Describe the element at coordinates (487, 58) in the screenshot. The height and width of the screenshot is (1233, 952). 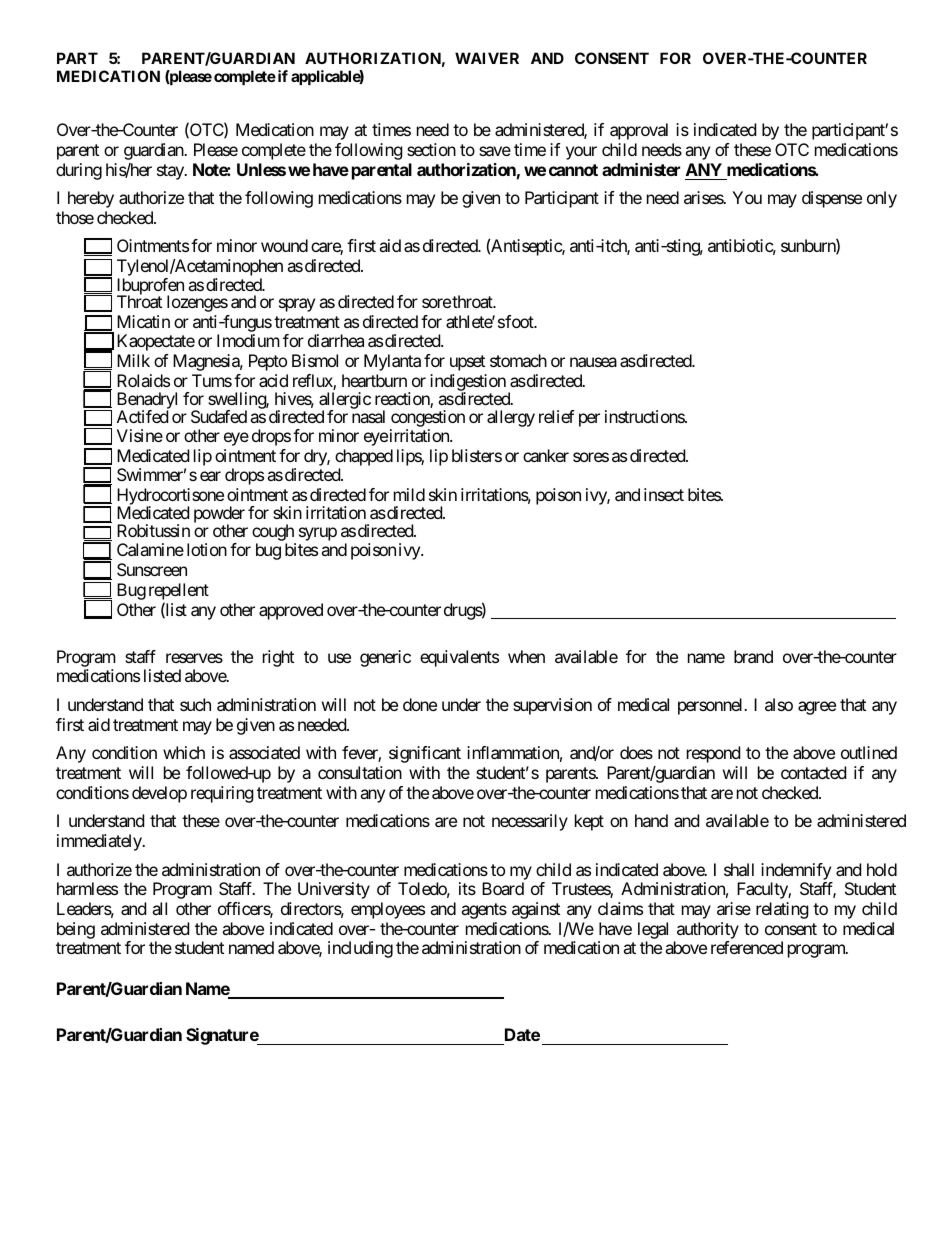
I see `WAIVER` at that location.
